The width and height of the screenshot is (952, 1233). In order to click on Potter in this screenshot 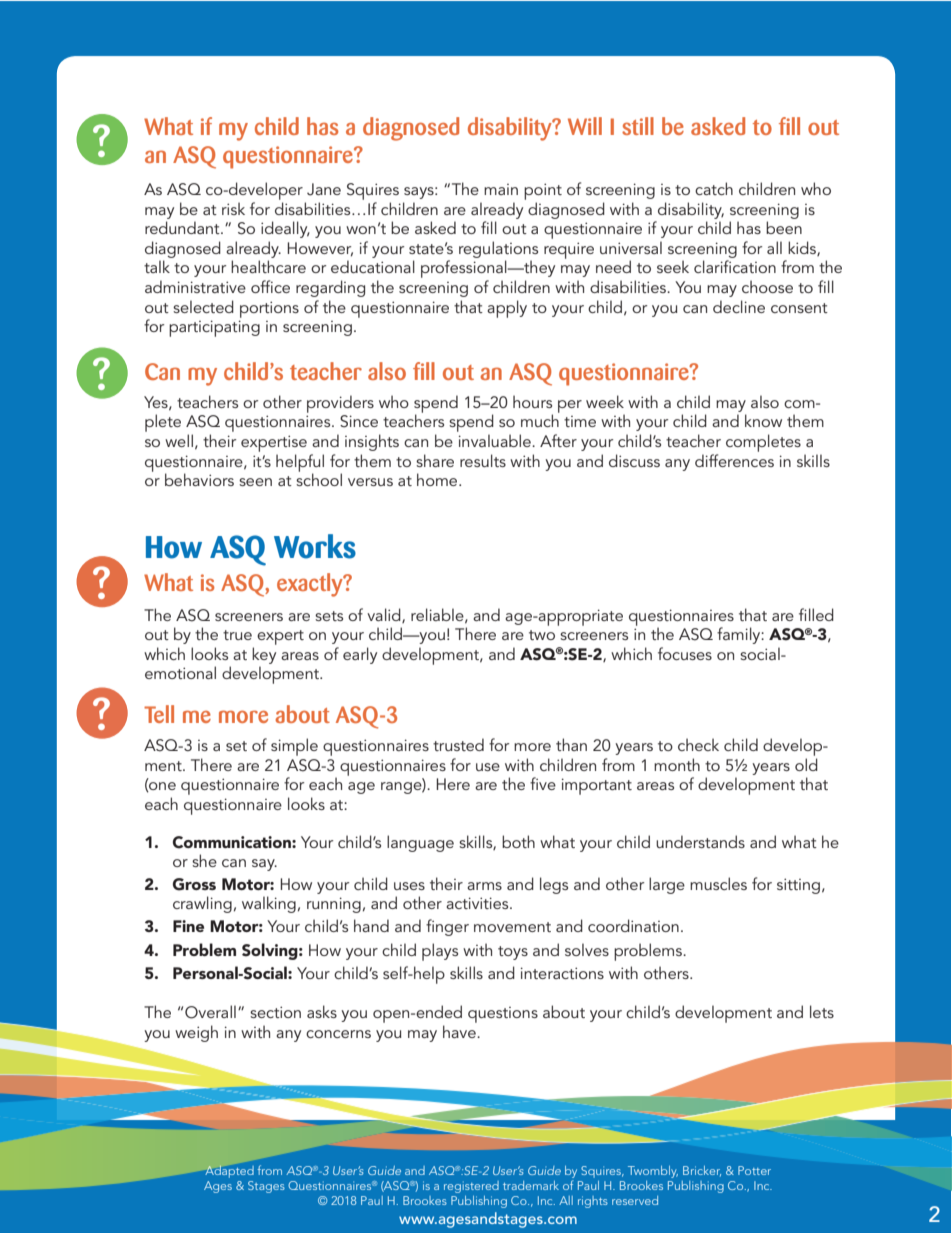, I will do `click(754, 1170)`.
